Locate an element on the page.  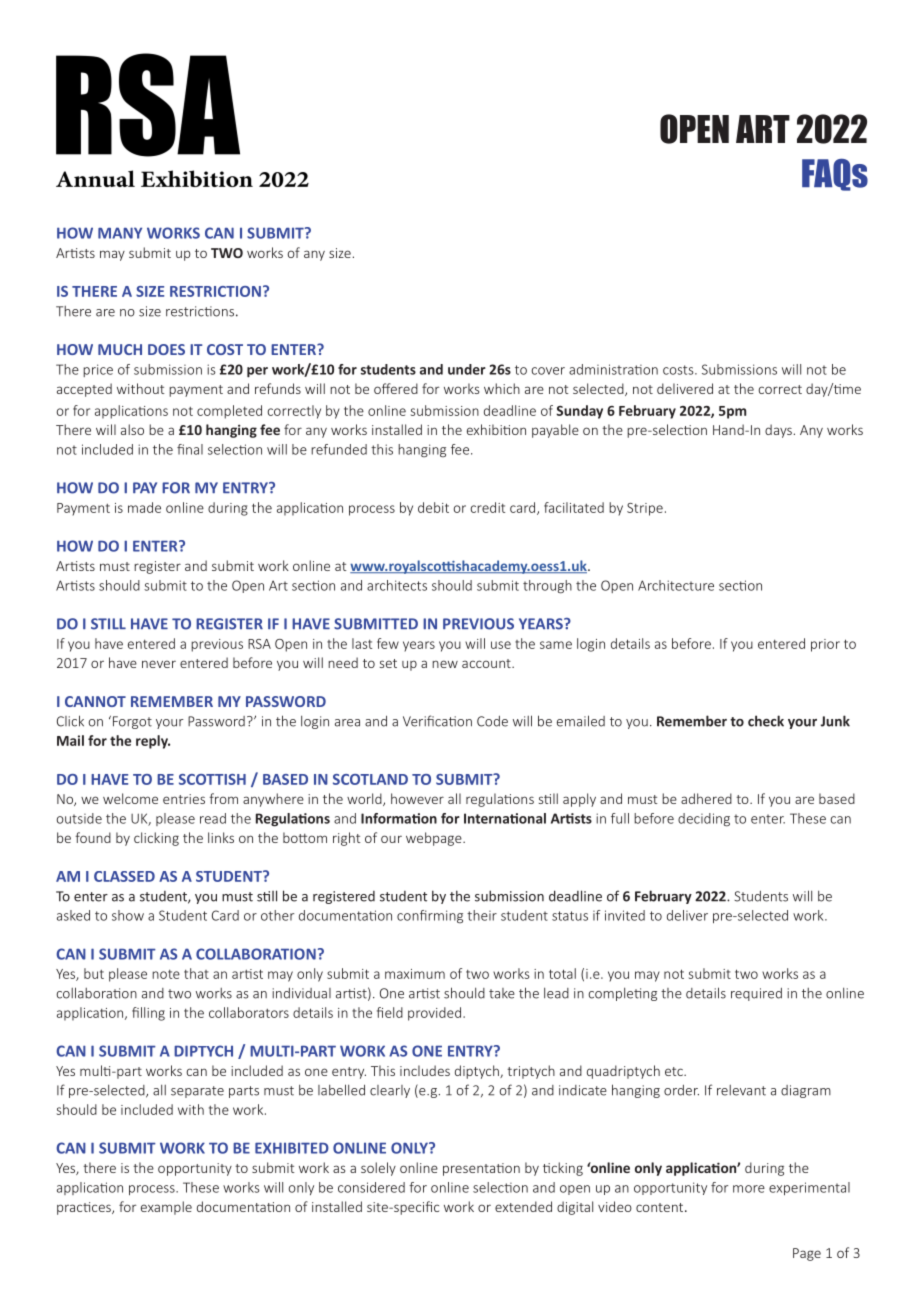
made is located at coordinates (144, 507).
